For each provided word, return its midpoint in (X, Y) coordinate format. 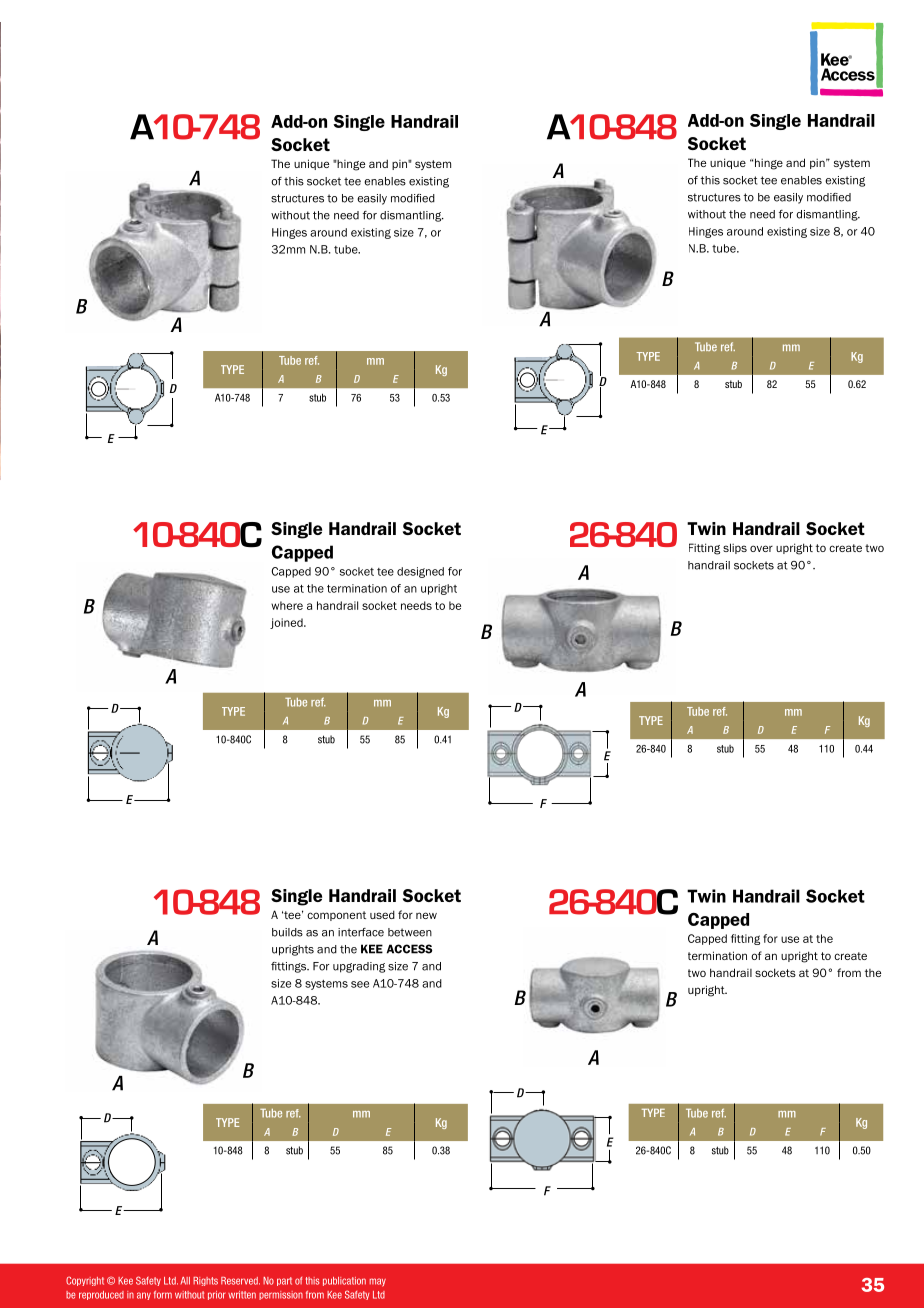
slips (735, 548)
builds (287, 932)
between (410, 932)
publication (344, 1281)
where (287, 605)
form (163, 1295)
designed (420, 572)
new (426, 915)
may (378, 1282)
